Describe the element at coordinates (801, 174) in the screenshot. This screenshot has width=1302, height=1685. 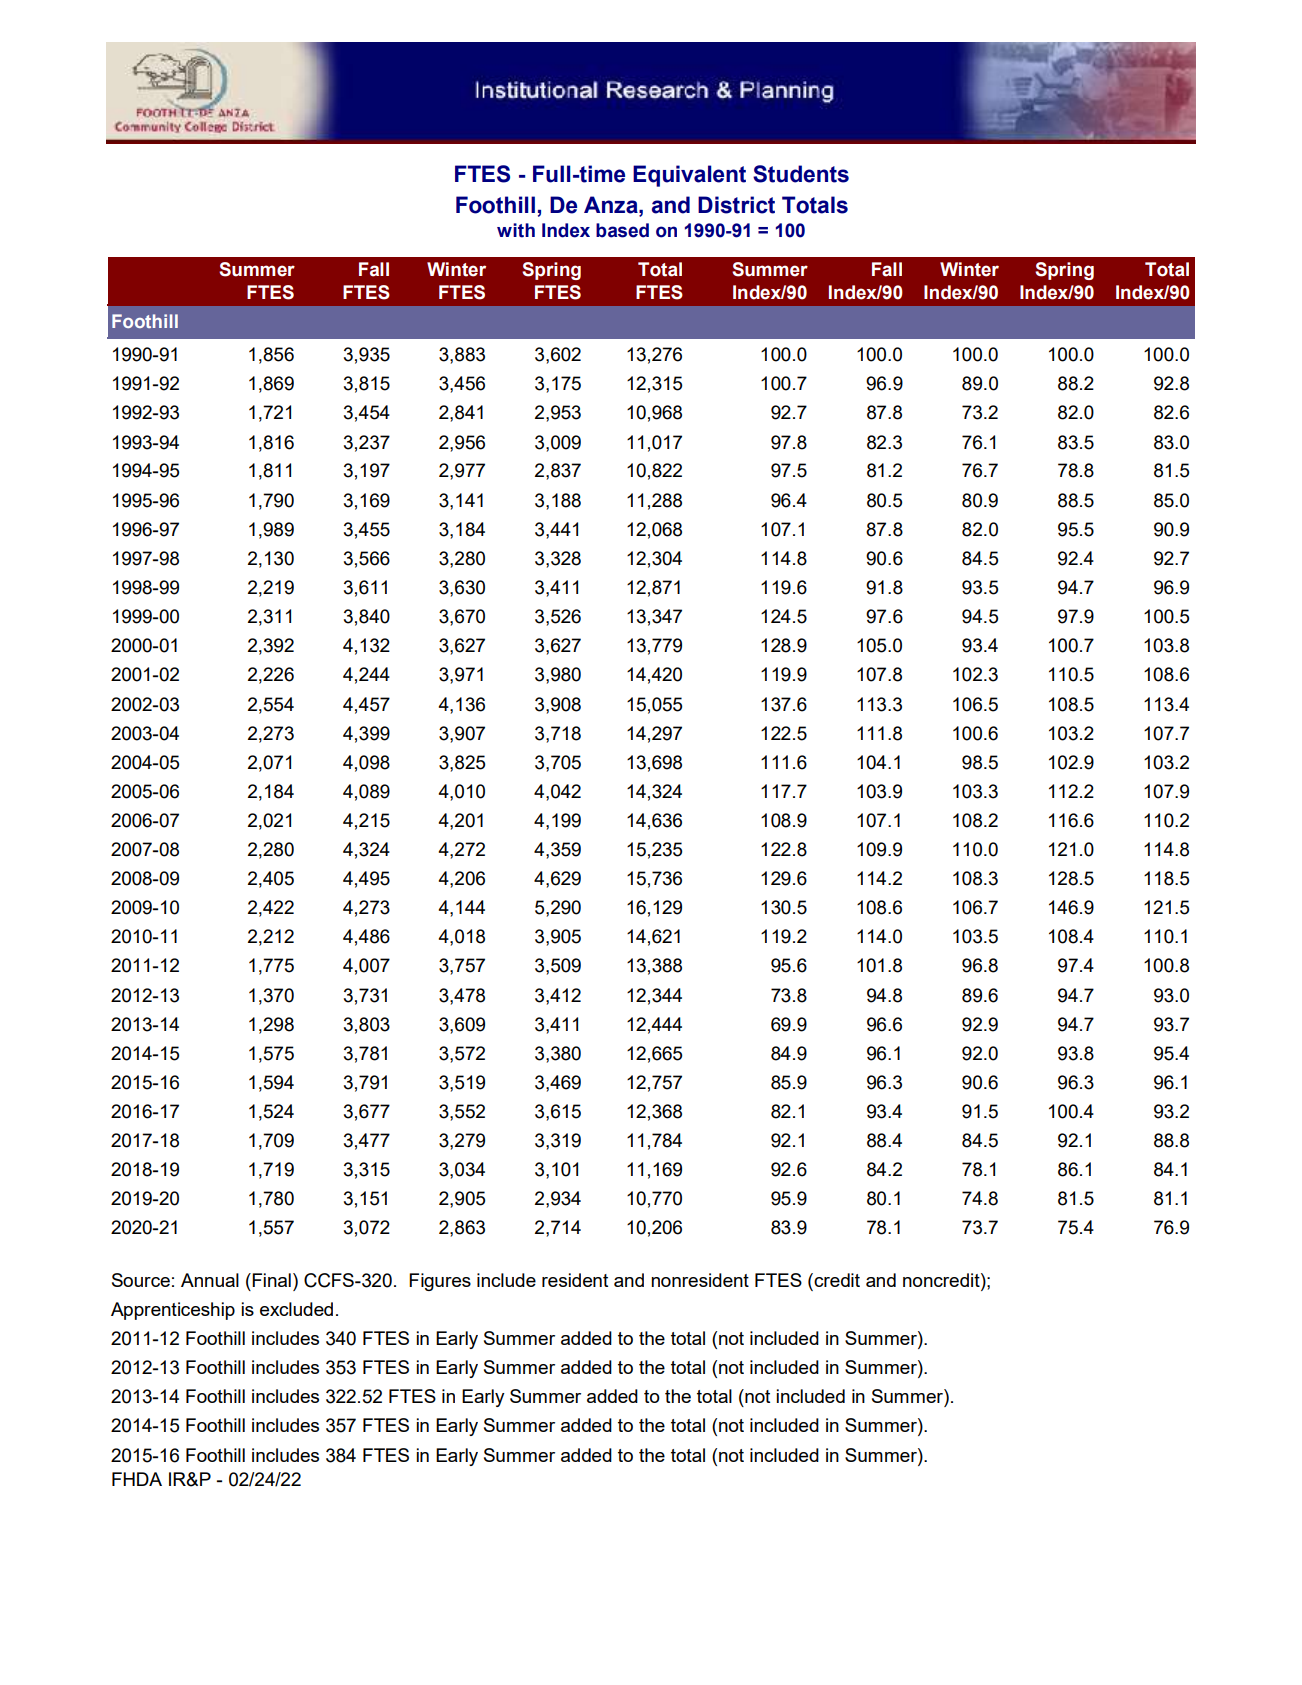
I see `Students` at that location.
